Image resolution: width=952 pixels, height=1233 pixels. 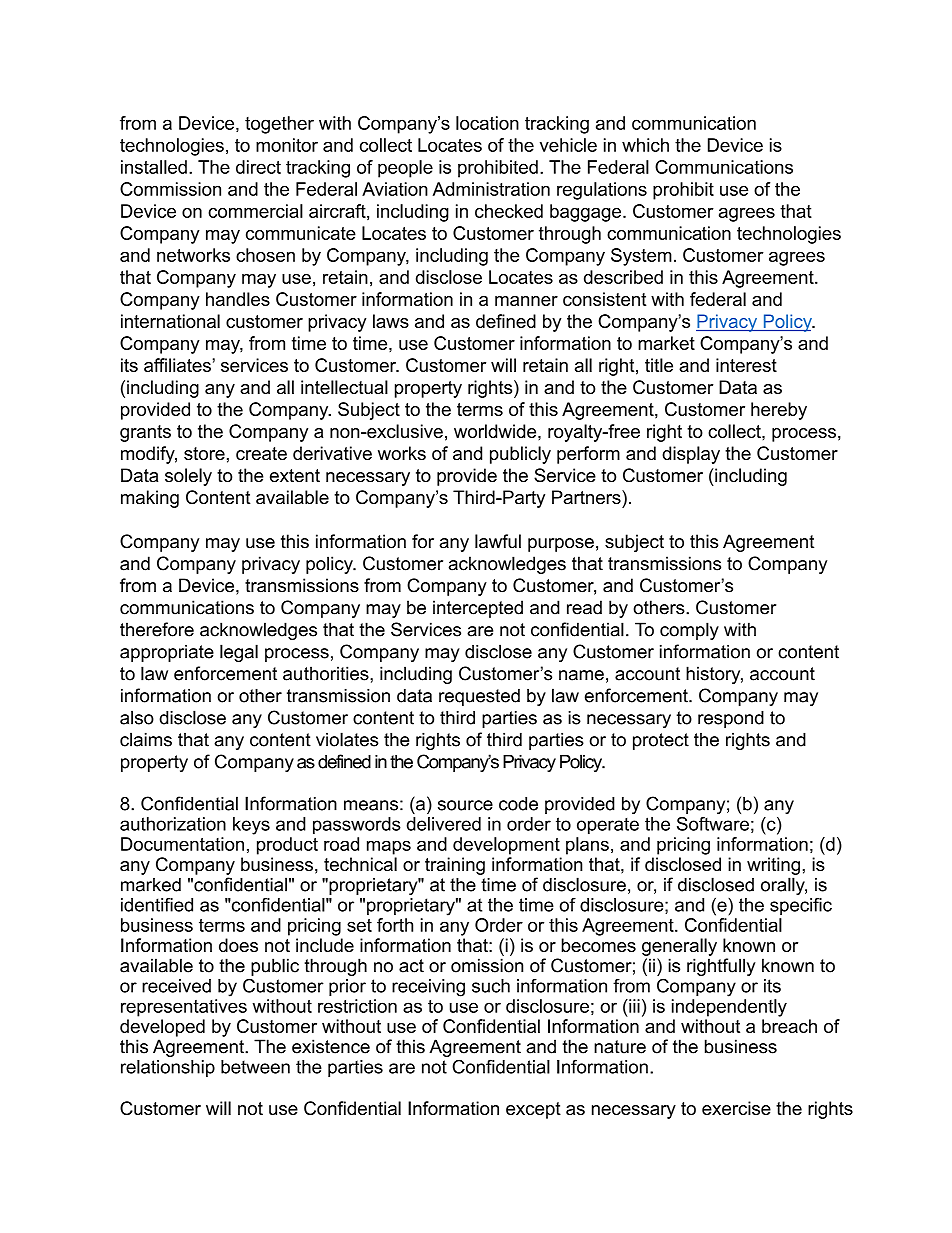 What do you see at coordinates (177, 365) in the document?
I see `affiliates` at bounding box center [177, 365].
